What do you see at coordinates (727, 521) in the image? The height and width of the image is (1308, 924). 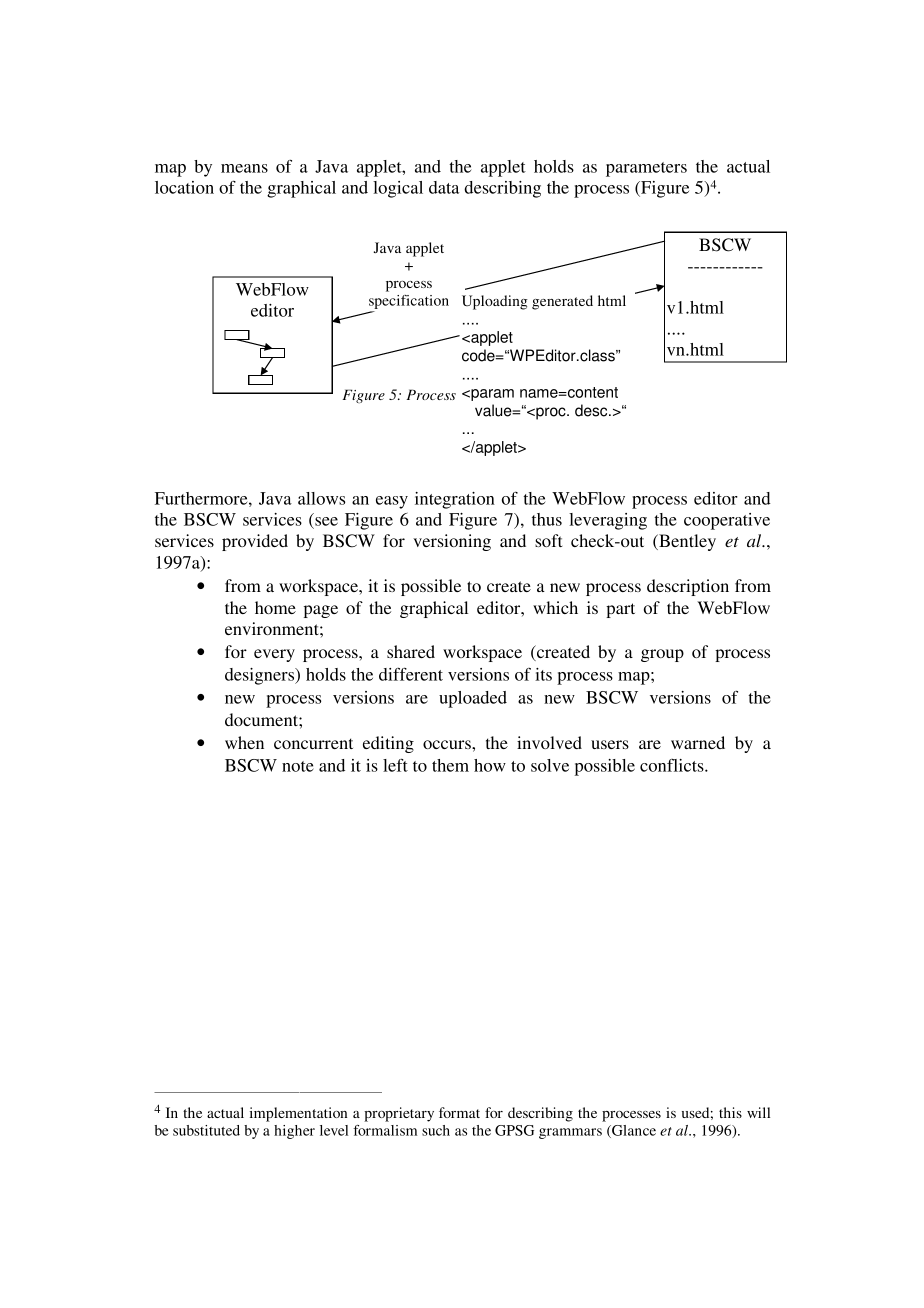 I see `cooperative` at bounding box center [727, 521].
